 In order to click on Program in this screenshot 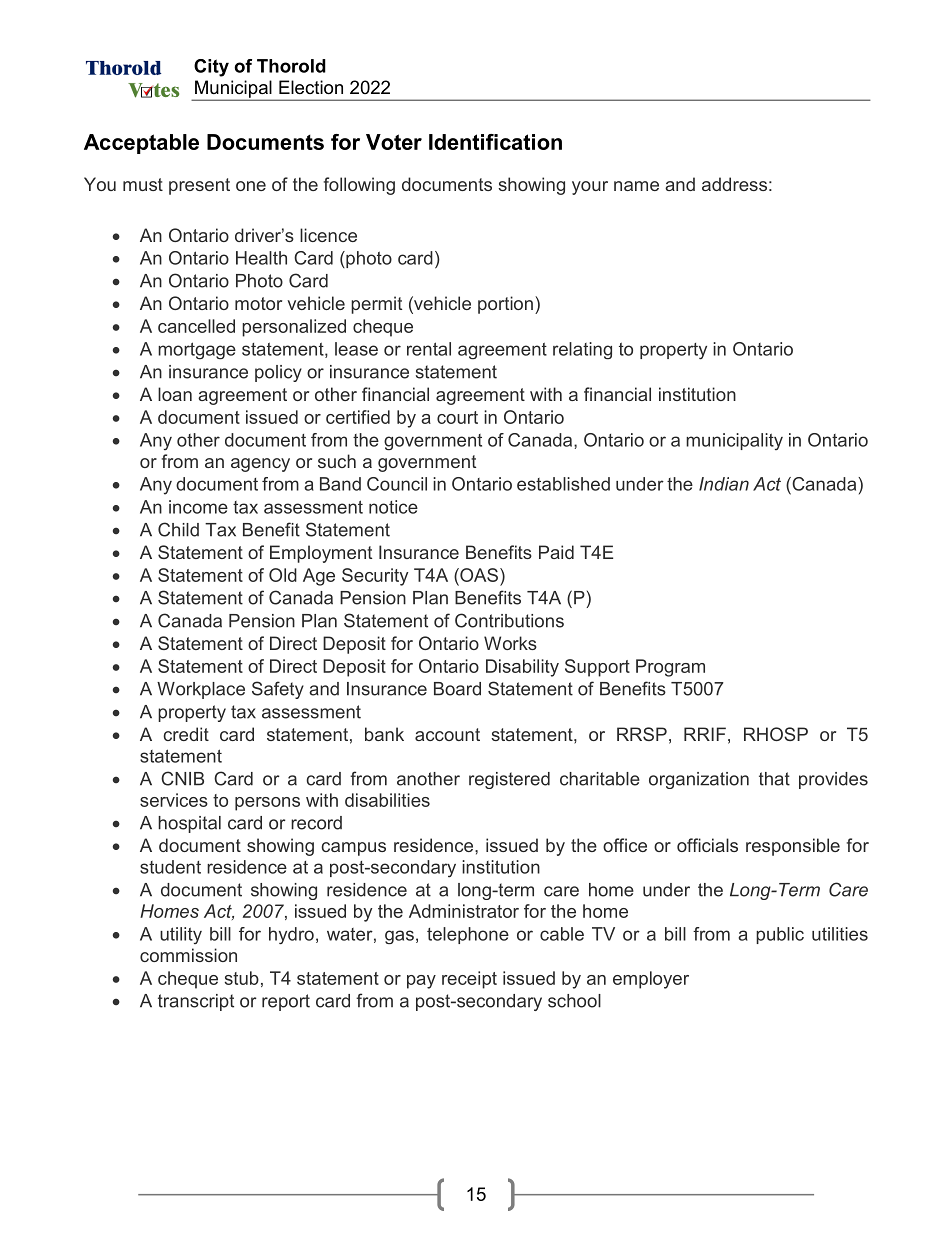, I will do `click(670, 668)`.
